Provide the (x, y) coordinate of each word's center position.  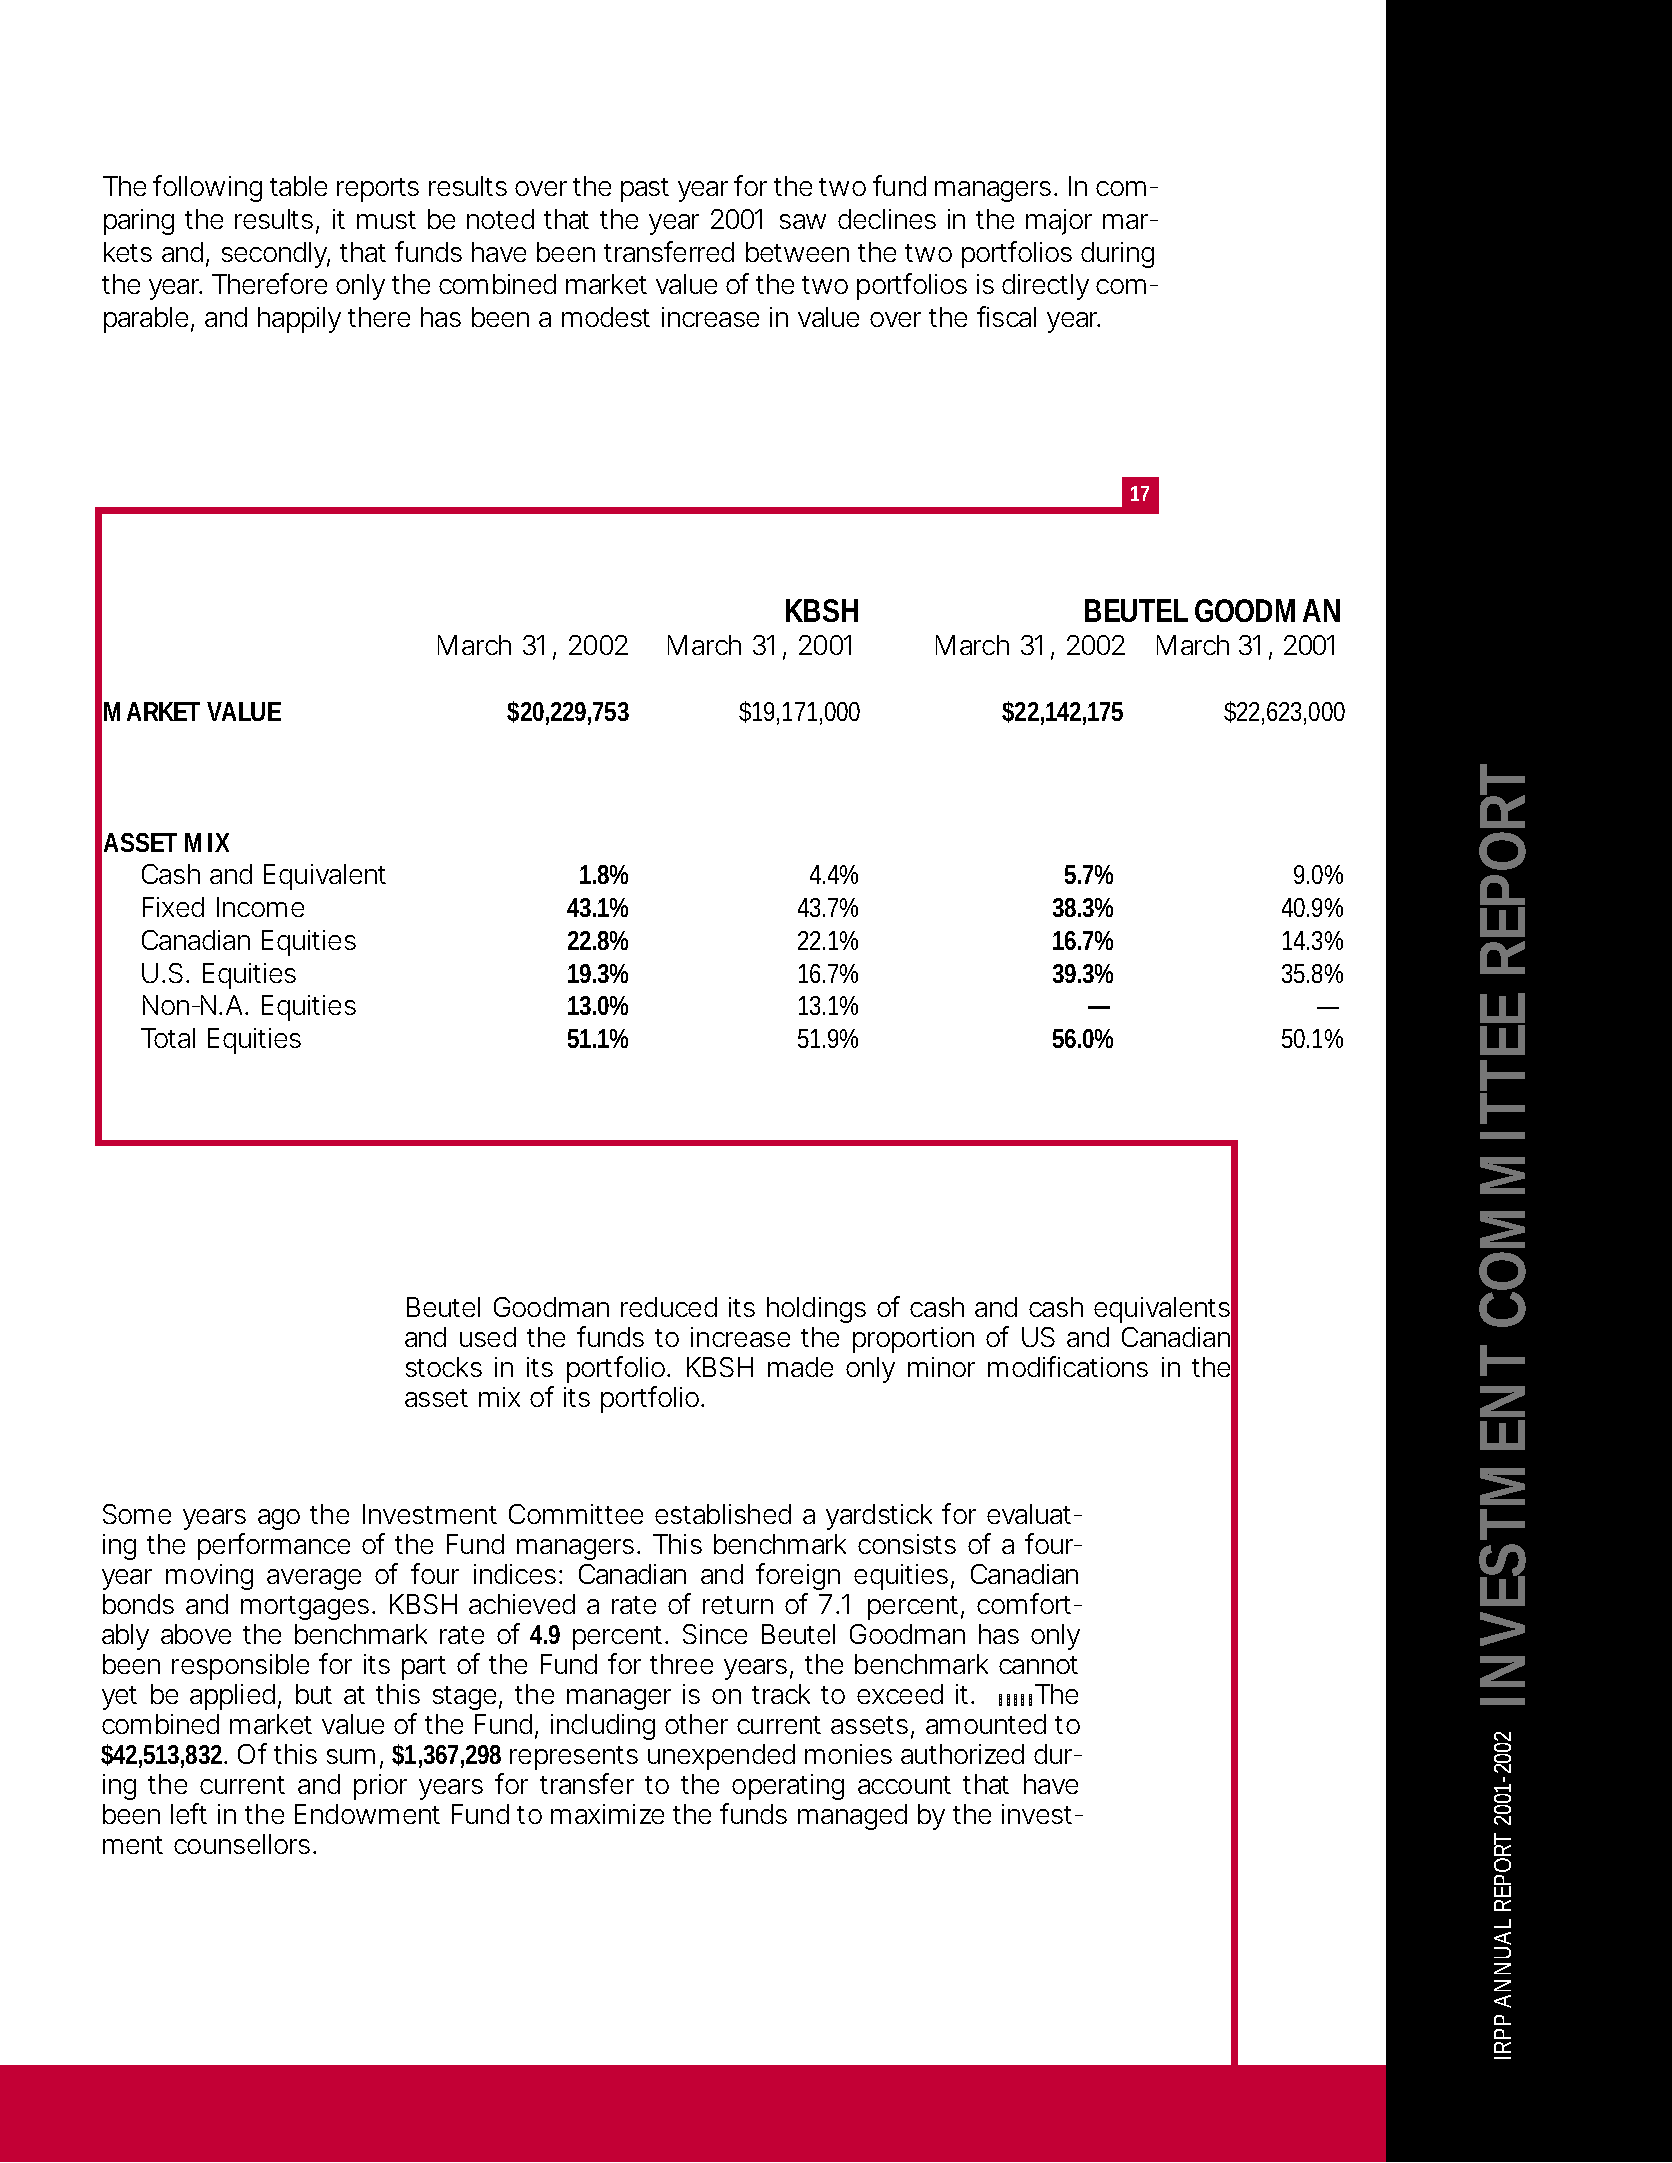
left (189, 1813)
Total (168, 1038)
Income (260, 907)
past (645, 190)
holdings (816, 1310)
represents (574, 1758)
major (1059, 222)
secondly (276, 255)
